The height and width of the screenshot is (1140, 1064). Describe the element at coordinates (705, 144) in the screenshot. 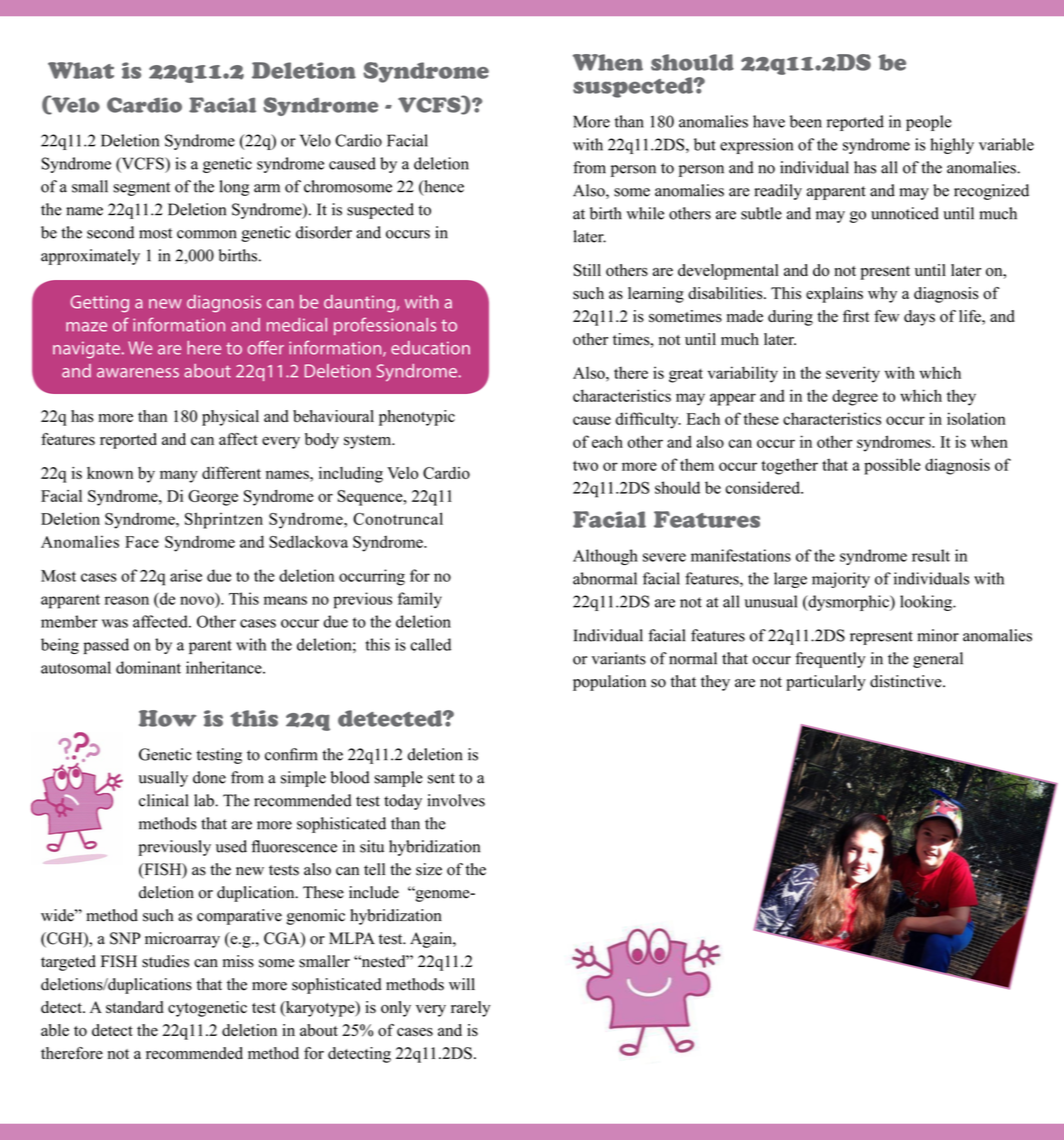

I see `but` at that location.
